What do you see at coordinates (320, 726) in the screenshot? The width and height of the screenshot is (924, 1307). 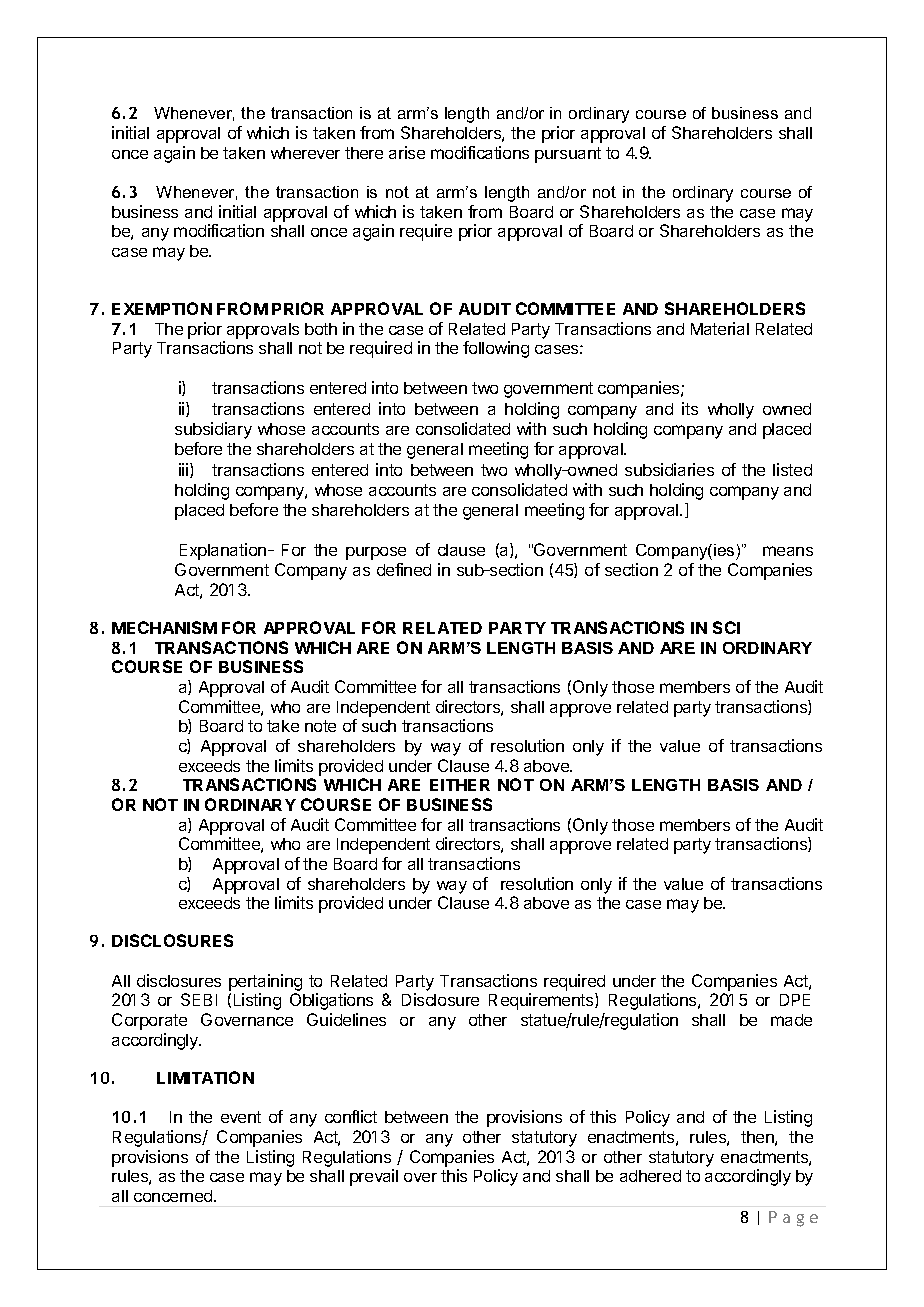 I see `note` at bounding box center [320, 726].
